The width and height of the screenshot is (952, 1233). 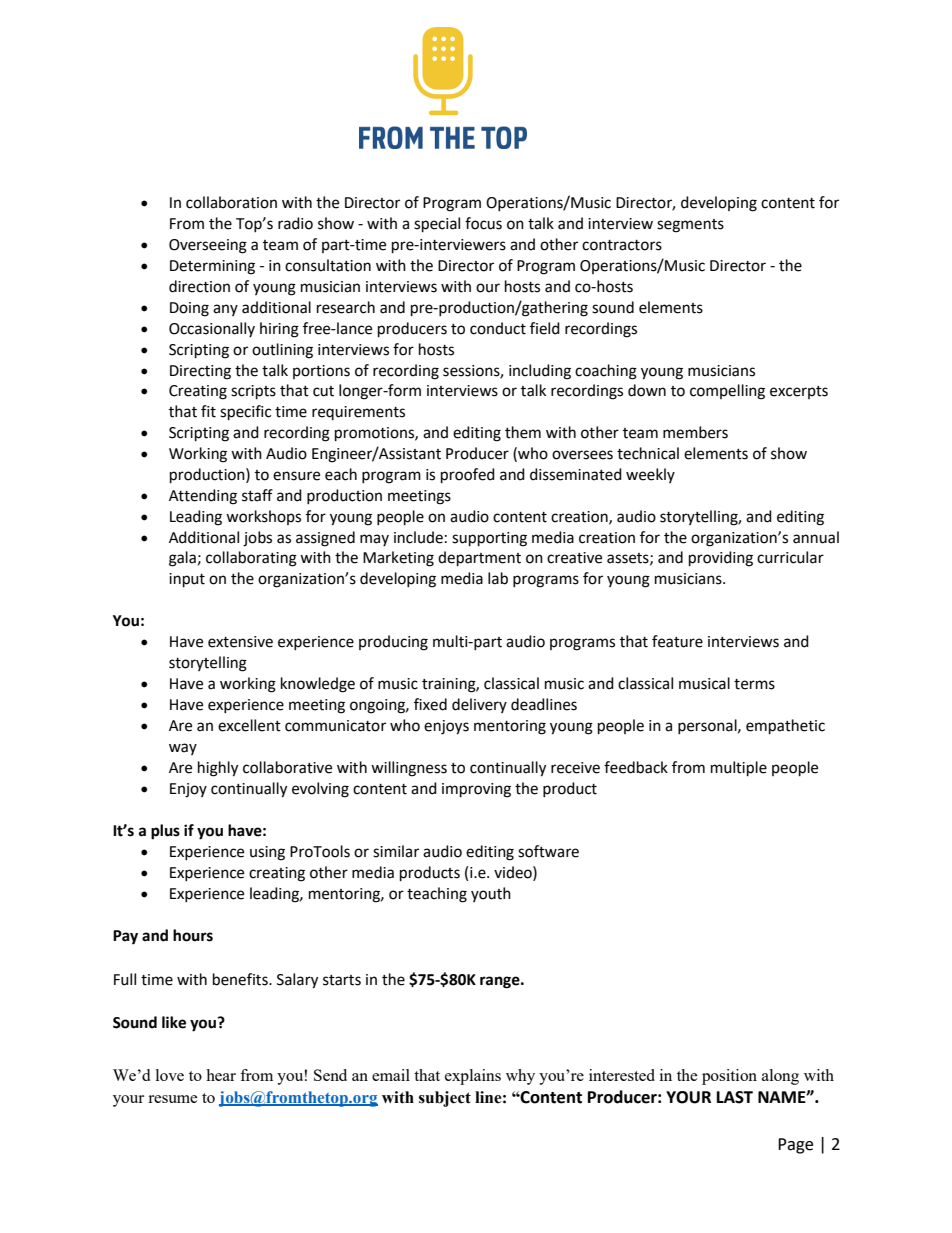 What do you see at coordinates (208, 246) in the screenshot?
I see `Overseeing` at bounding box center [208, 246].
